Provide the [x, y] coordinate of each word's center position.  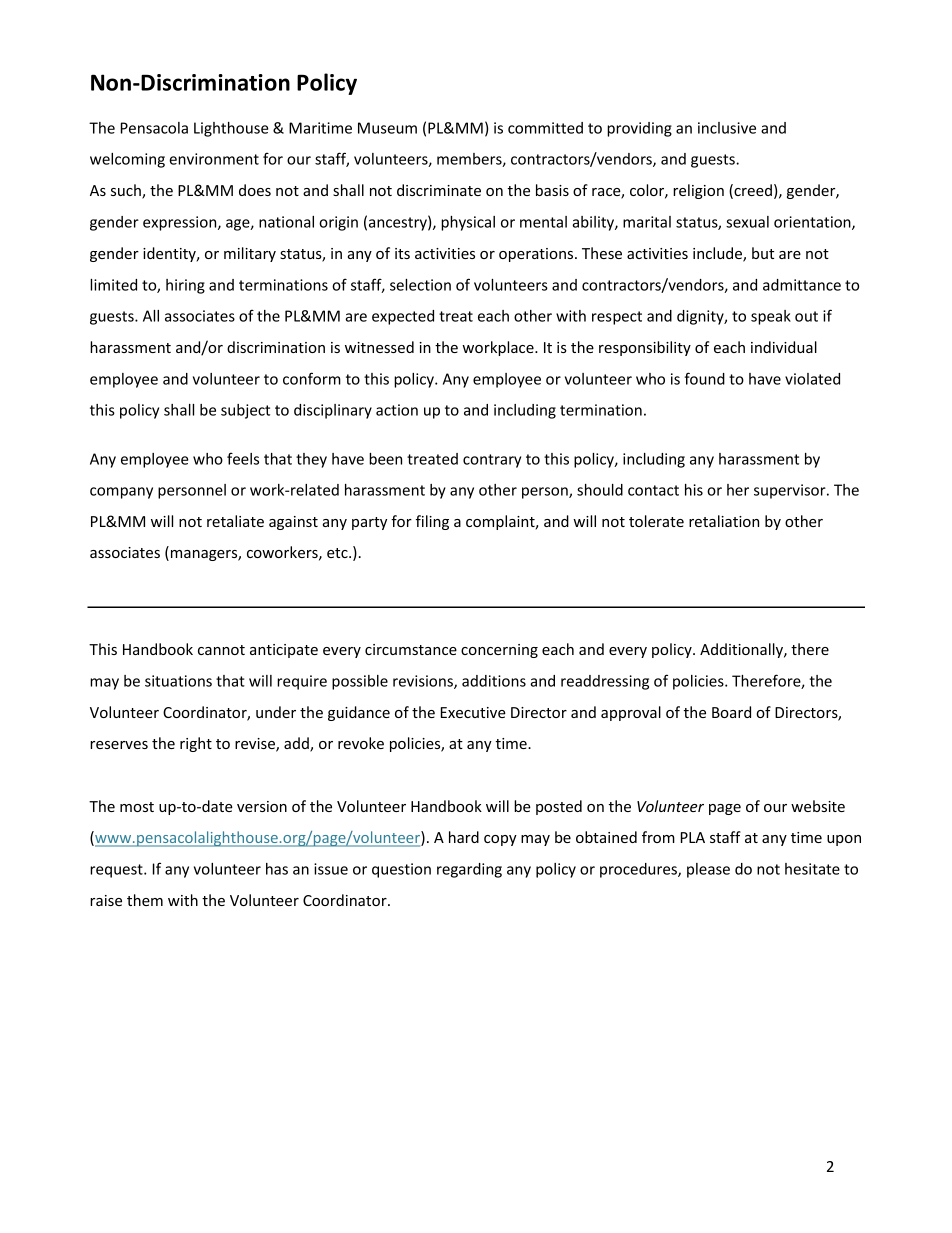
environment [214, 159]
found [705, 378]
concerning [499, 651]
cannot [221, 650]
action [397, 410]
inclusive [727, 128]
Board [731, 712]
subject [245, 411]
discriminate [439, 190]
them [145, 900]
